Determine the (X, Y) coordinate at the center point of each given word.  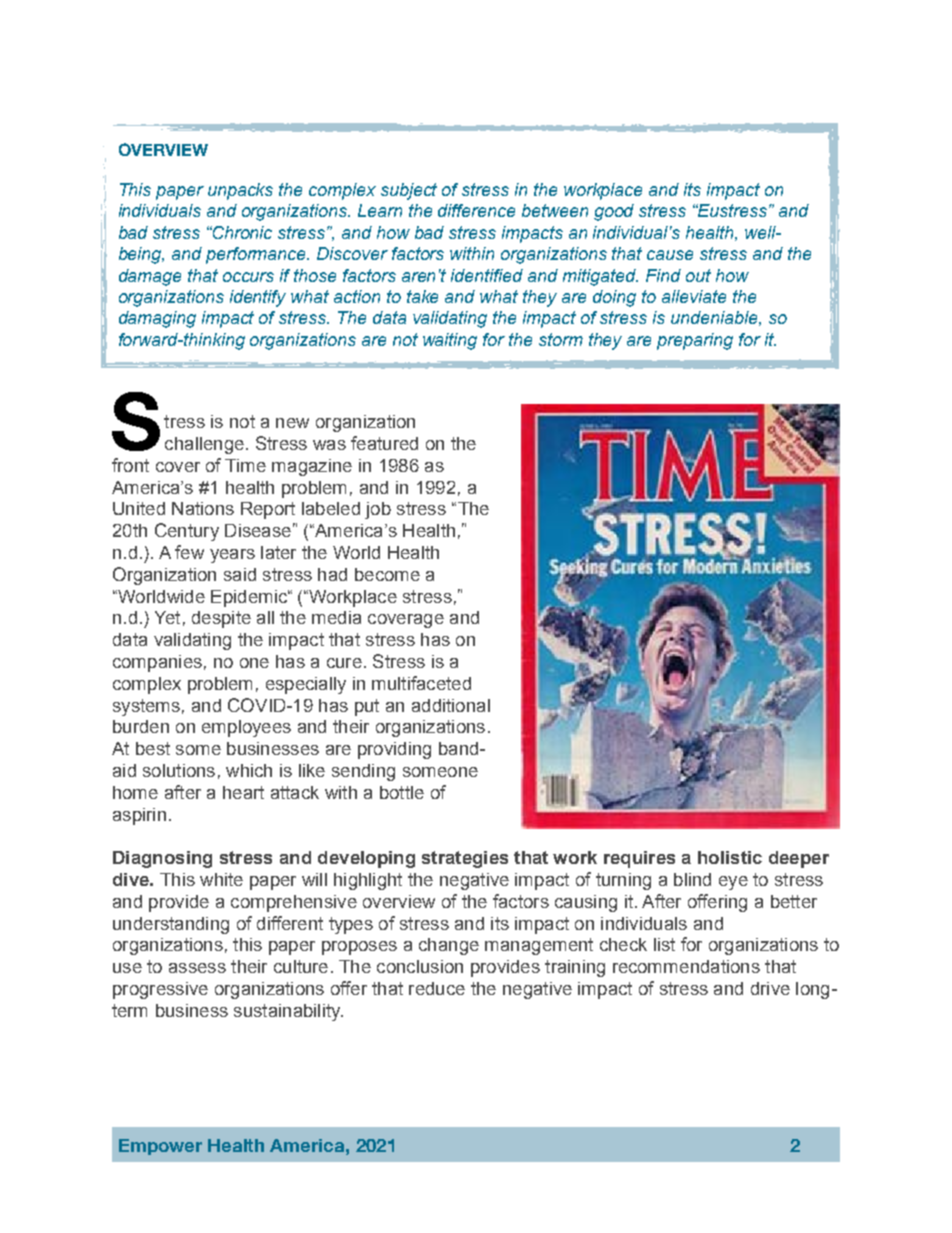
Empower (160, 1147)
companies (157, 663)
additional (451, 705)
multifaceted (421, 683)
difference (476, 210)
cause (670, 255)
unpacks (240, 191)
